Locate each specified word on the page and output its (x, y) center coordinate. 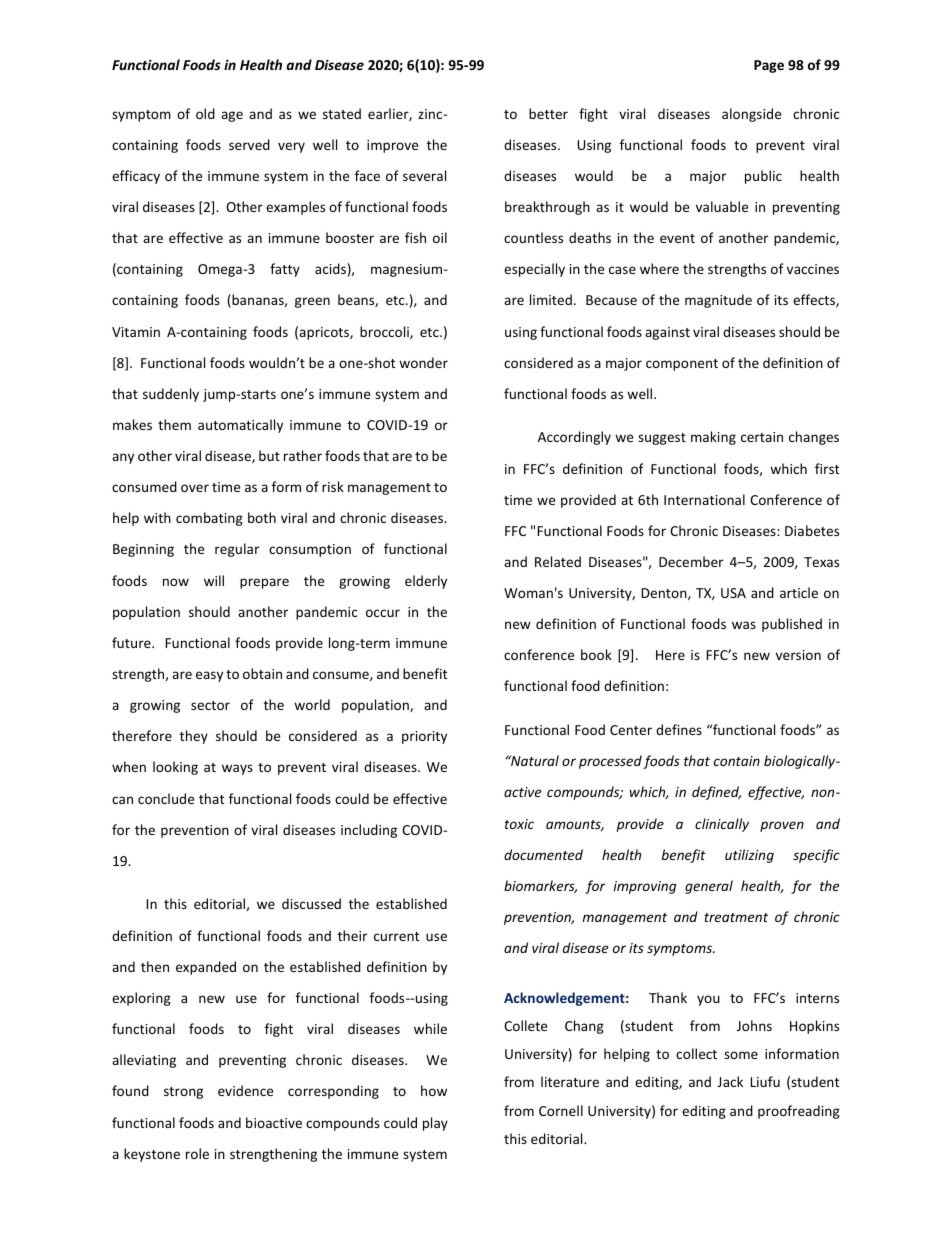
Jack (730, 1081)
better (548, 113)
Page (769, 66)
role (197, 1153)
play (435, 1124)
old (205, 113)
